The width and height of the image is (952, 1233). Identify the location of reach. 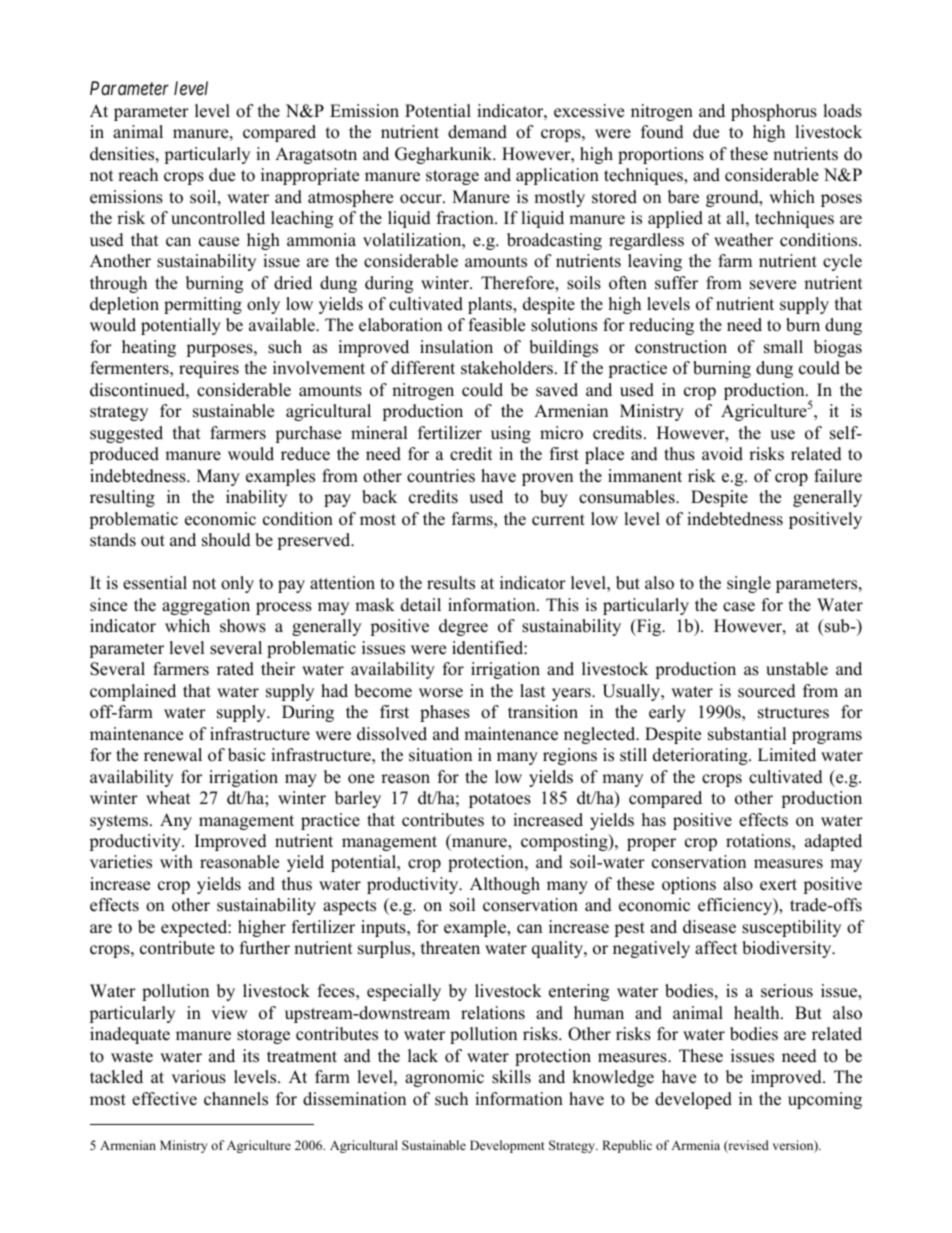
(138, 175).
